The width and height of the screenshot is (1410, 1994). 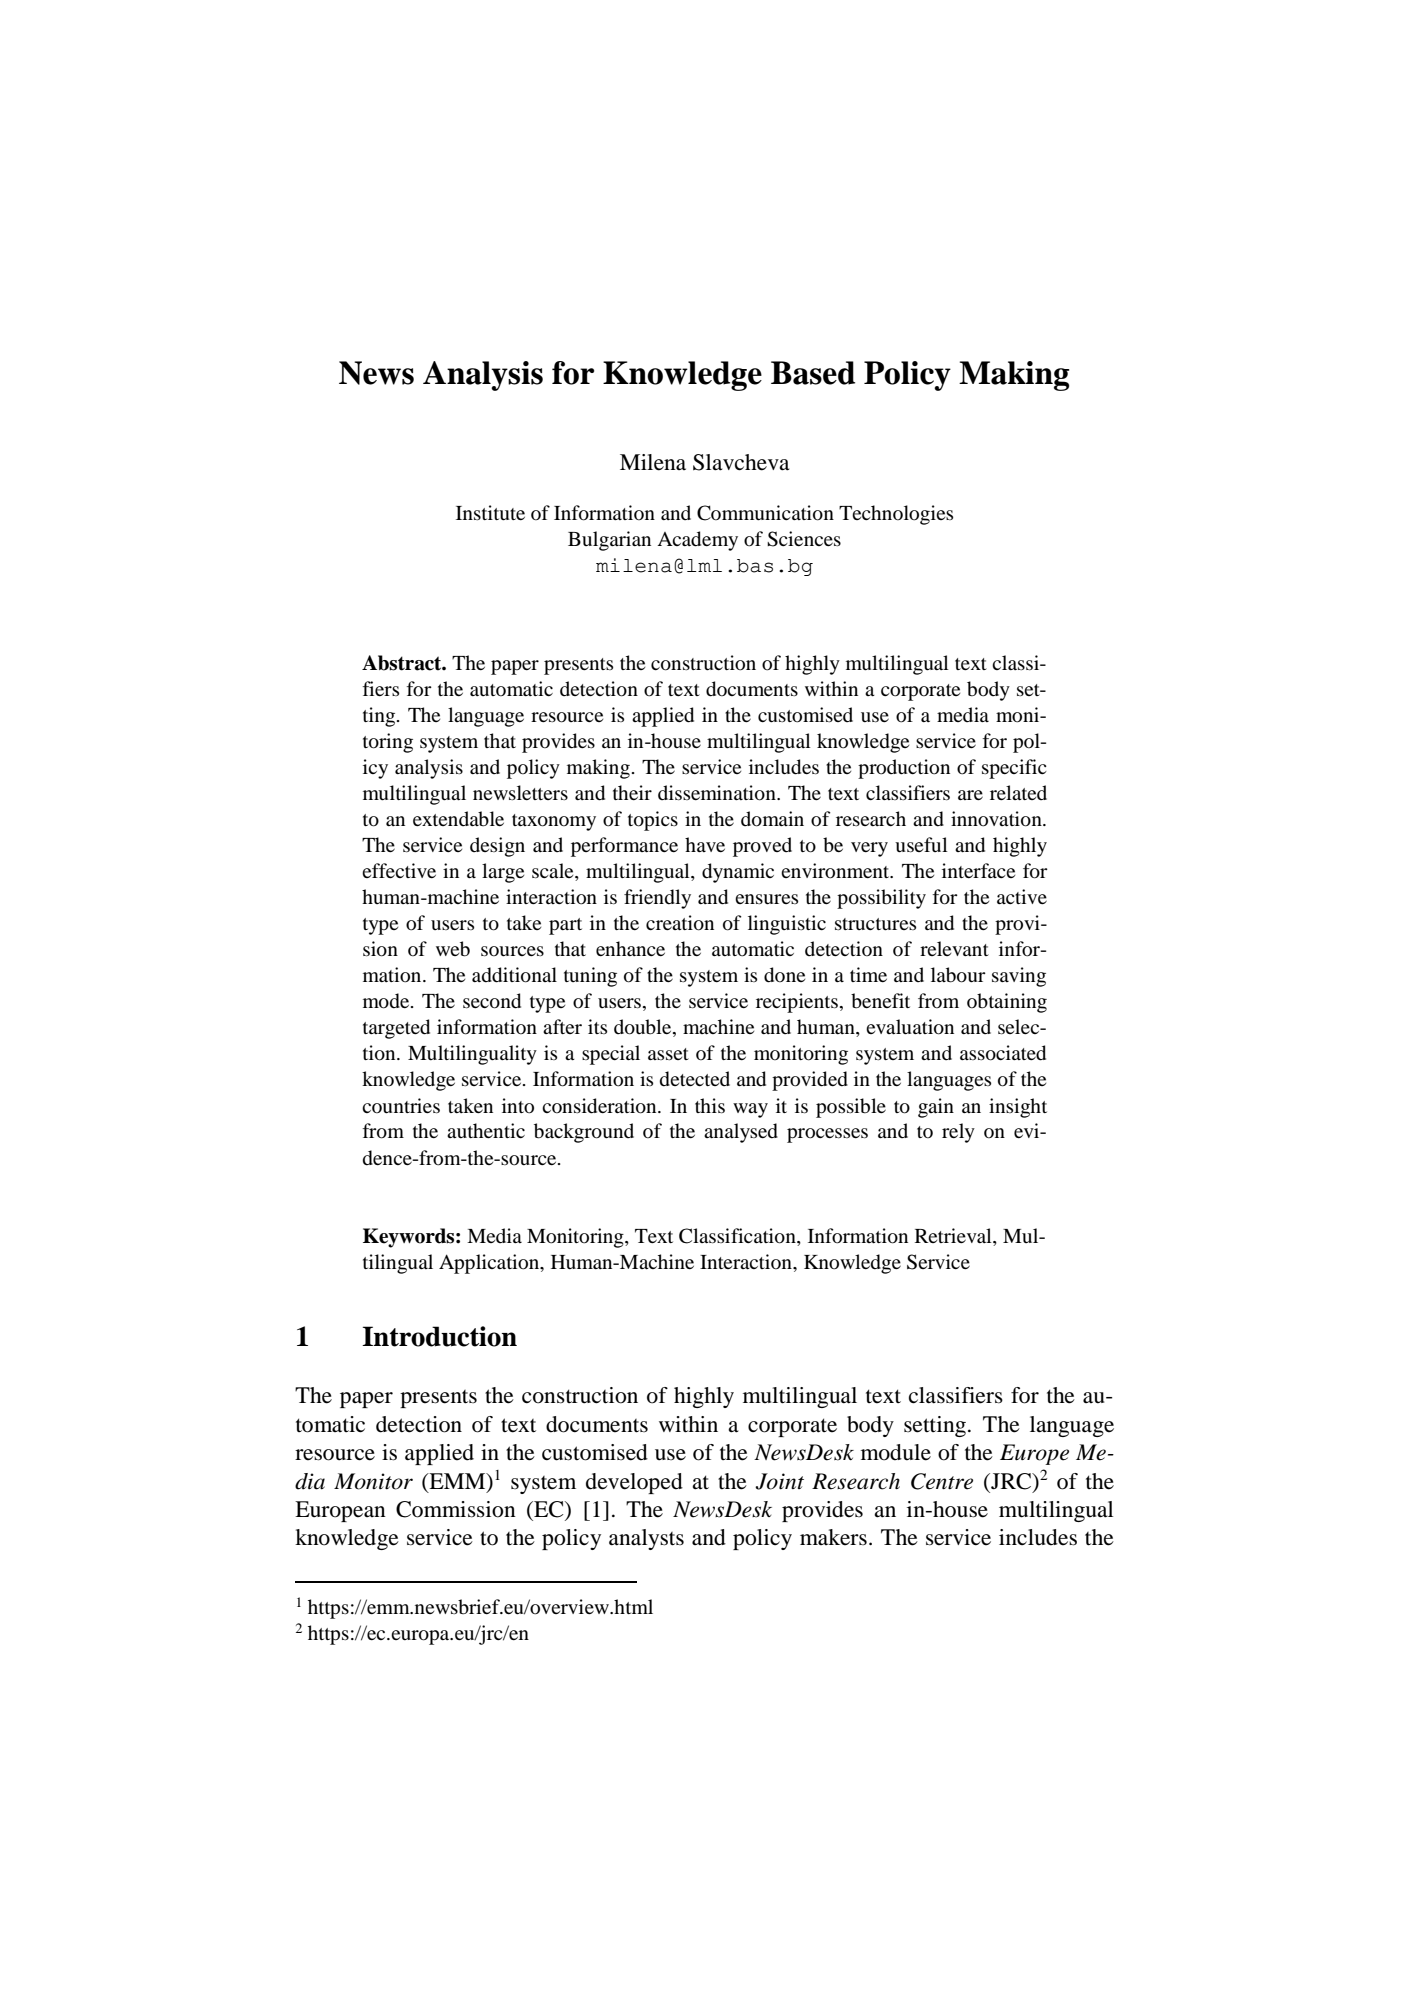 I want to click on Based, so click(x=813, y=373).
